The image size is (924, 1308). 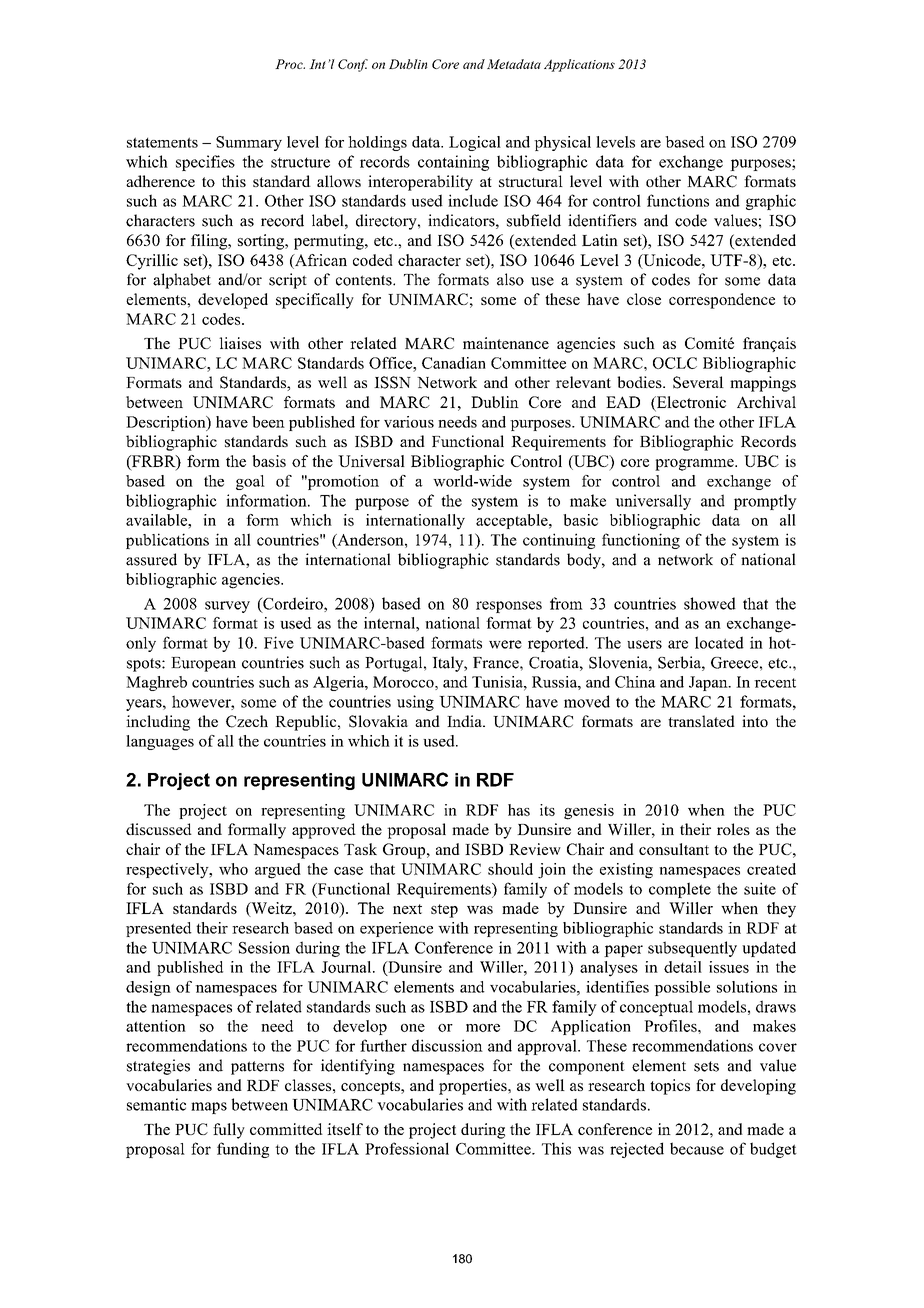 I want to click on functions, so click(x=678, y=200).
